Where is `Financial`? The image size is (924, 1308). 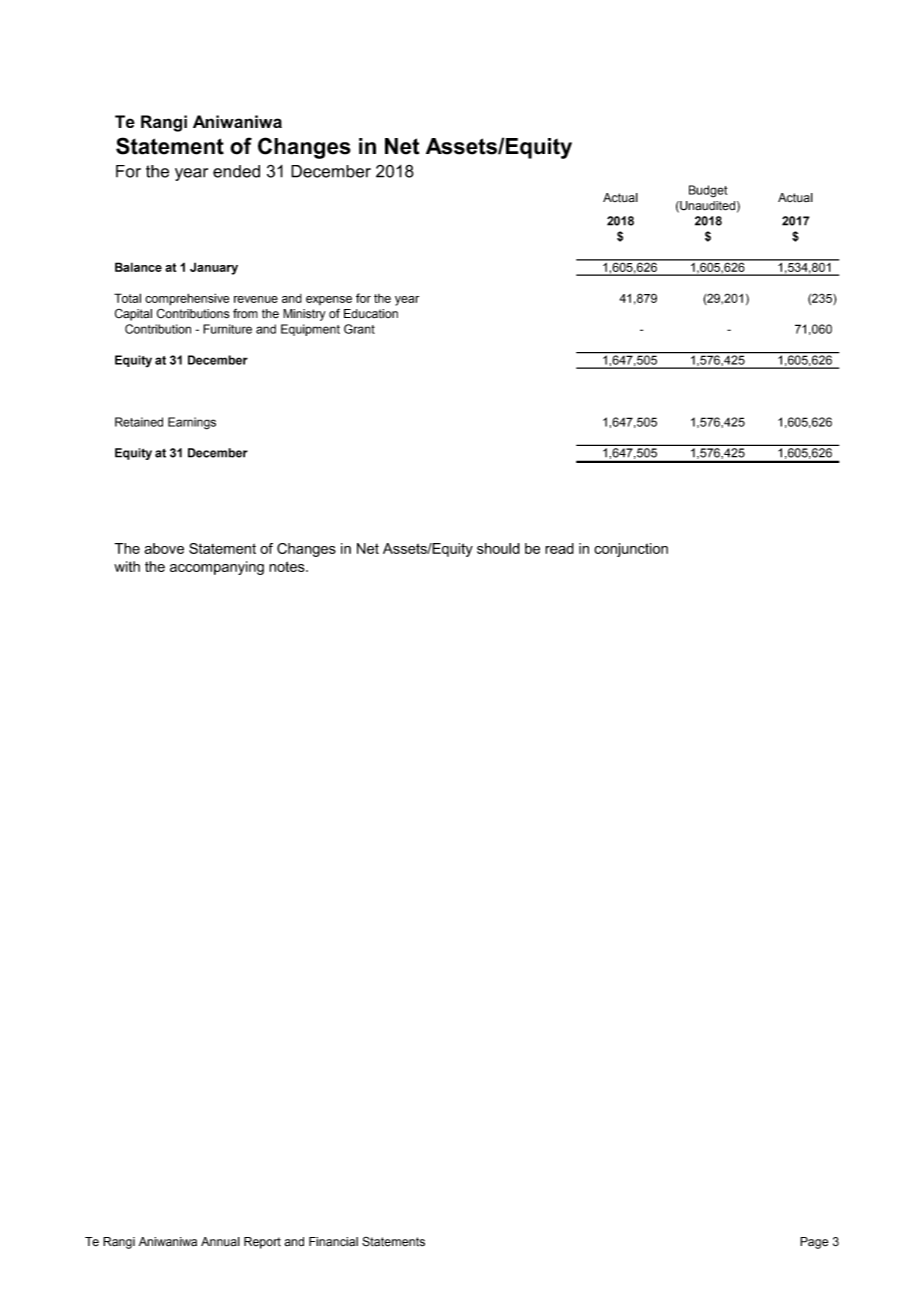 Financial is located at coordinates (333, 1242).
